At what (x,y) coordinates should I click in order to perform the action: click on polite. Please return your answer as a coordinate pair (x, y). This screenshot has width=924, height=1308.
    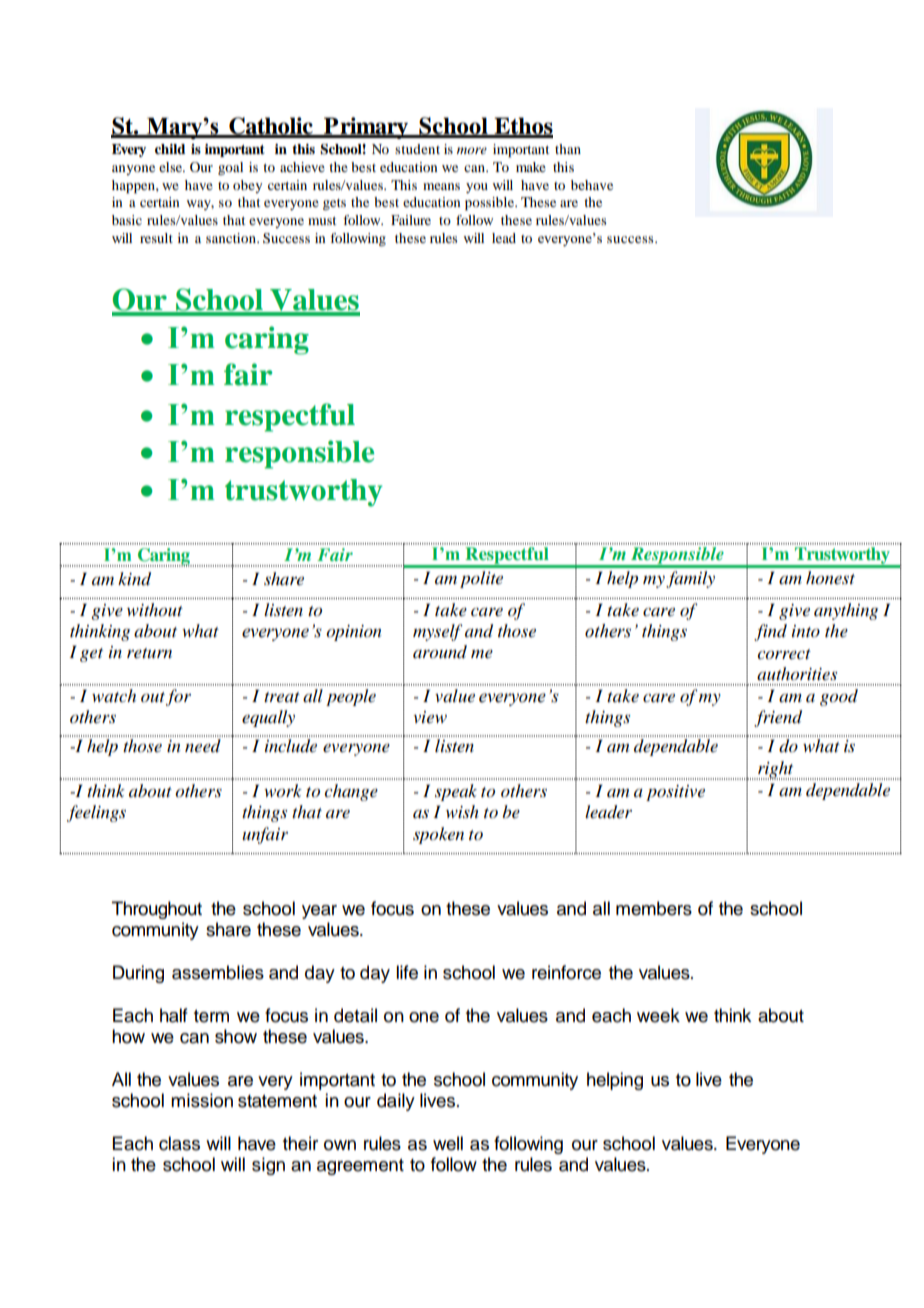
    Looking at the image, I should click on (481, 579).
